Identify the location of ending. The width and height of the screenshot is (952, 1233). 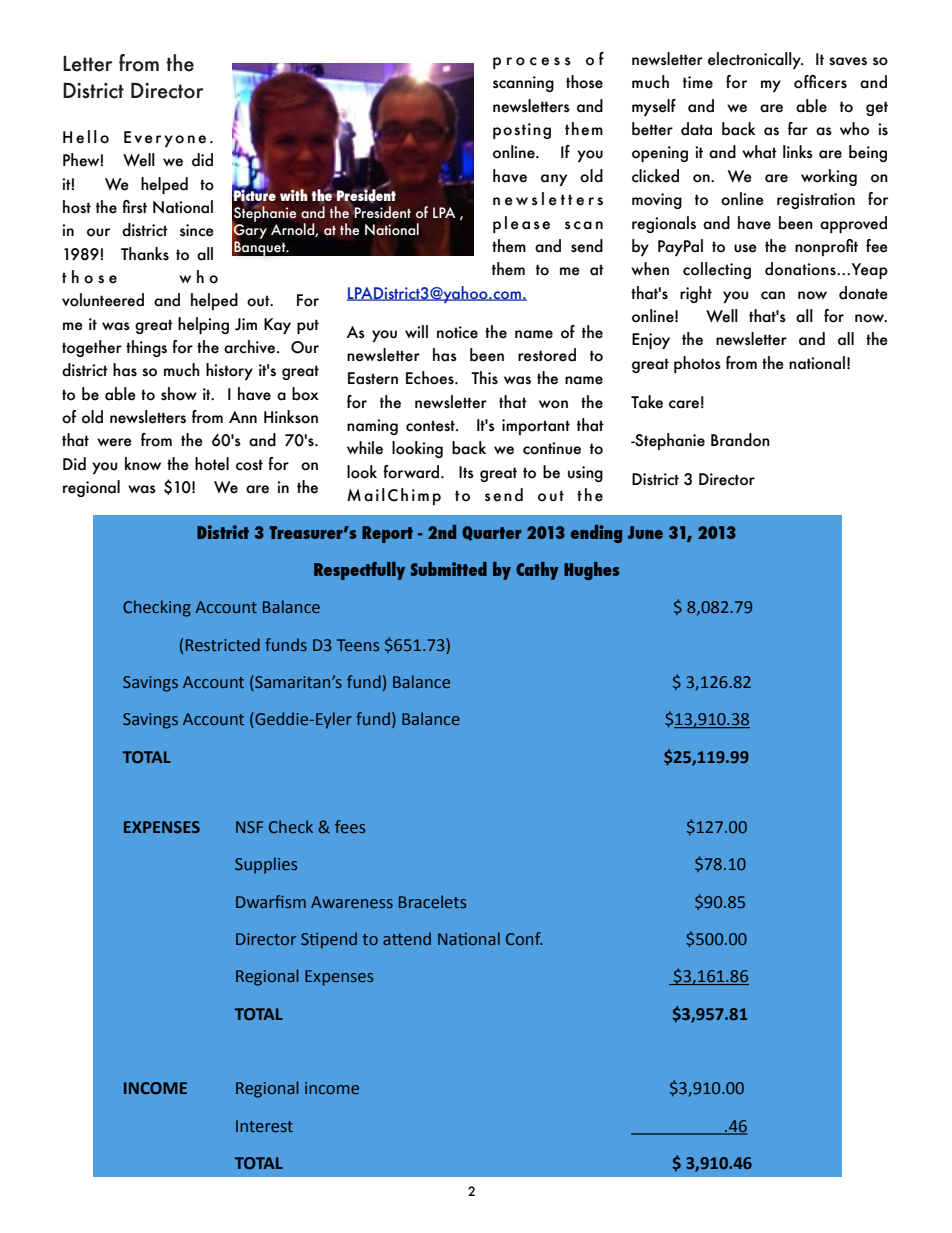
(596, 534).
